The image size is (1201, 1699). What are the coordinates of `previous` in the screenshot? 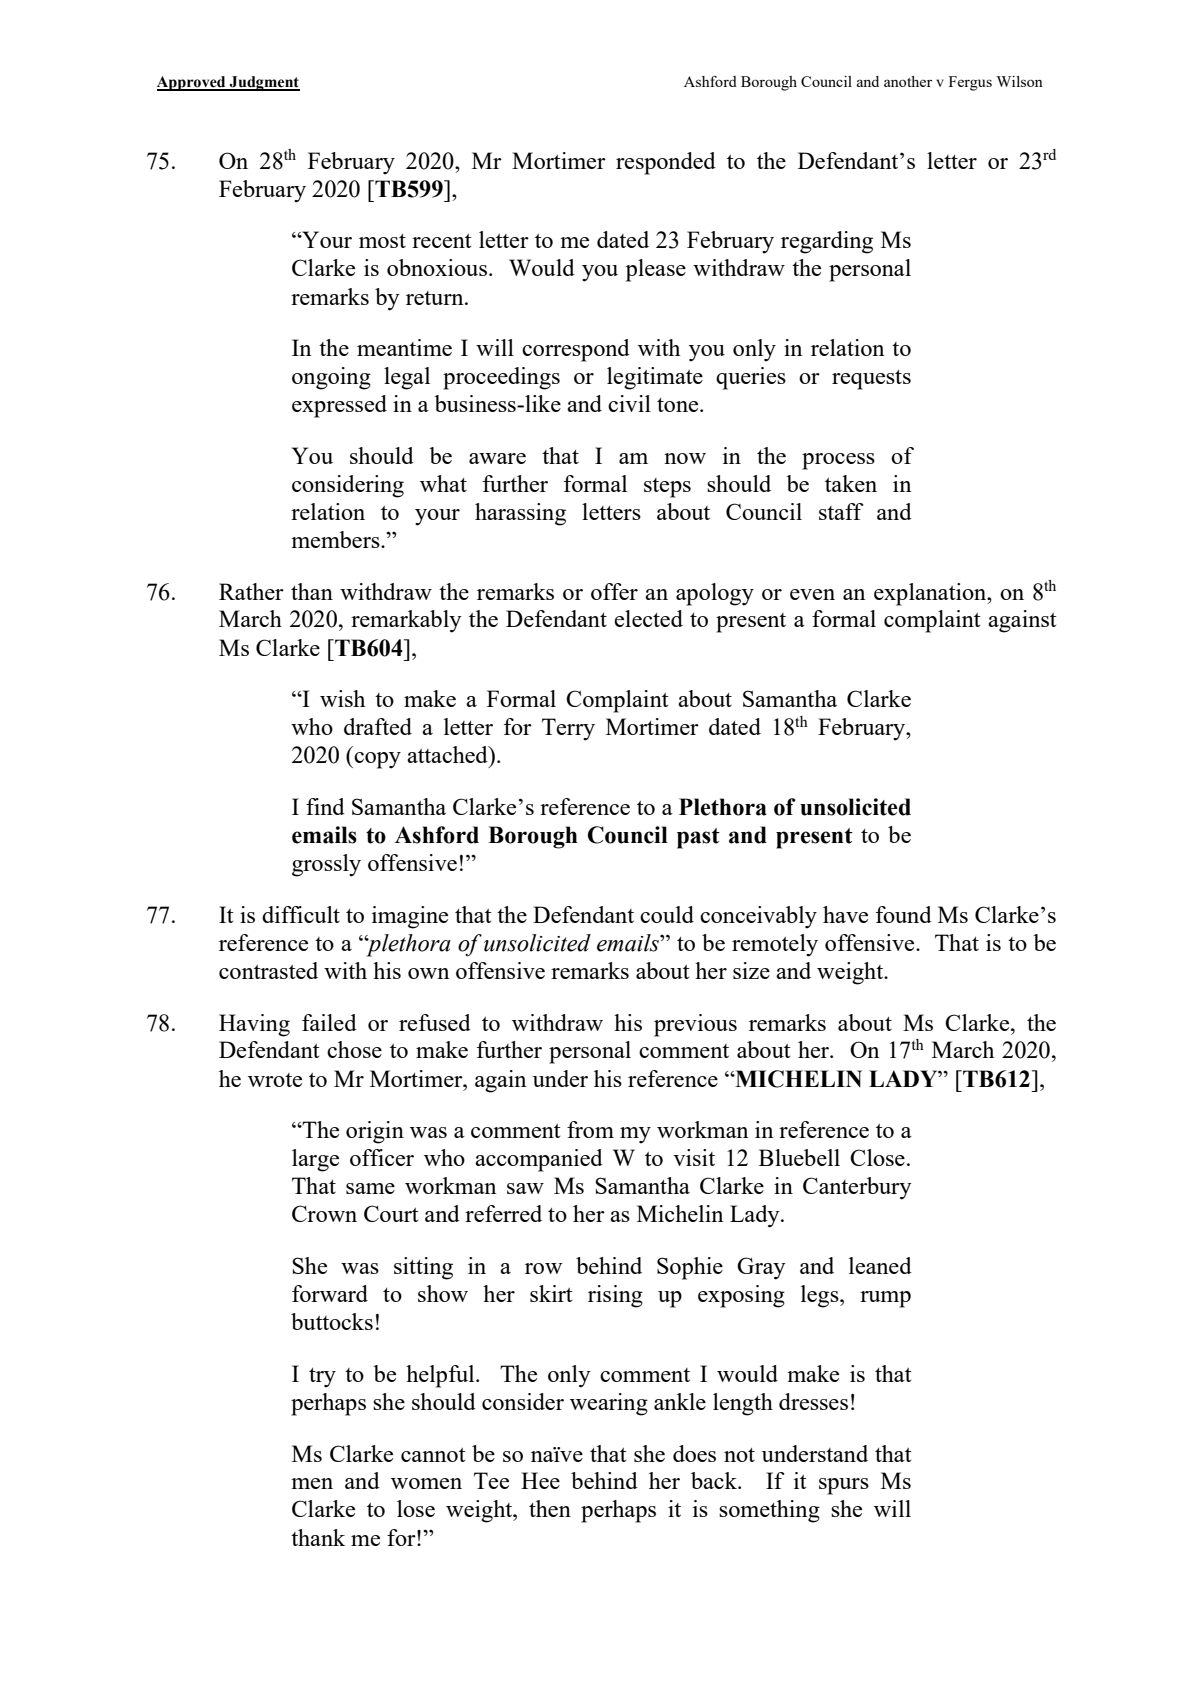 It's located at (695, 1025).
